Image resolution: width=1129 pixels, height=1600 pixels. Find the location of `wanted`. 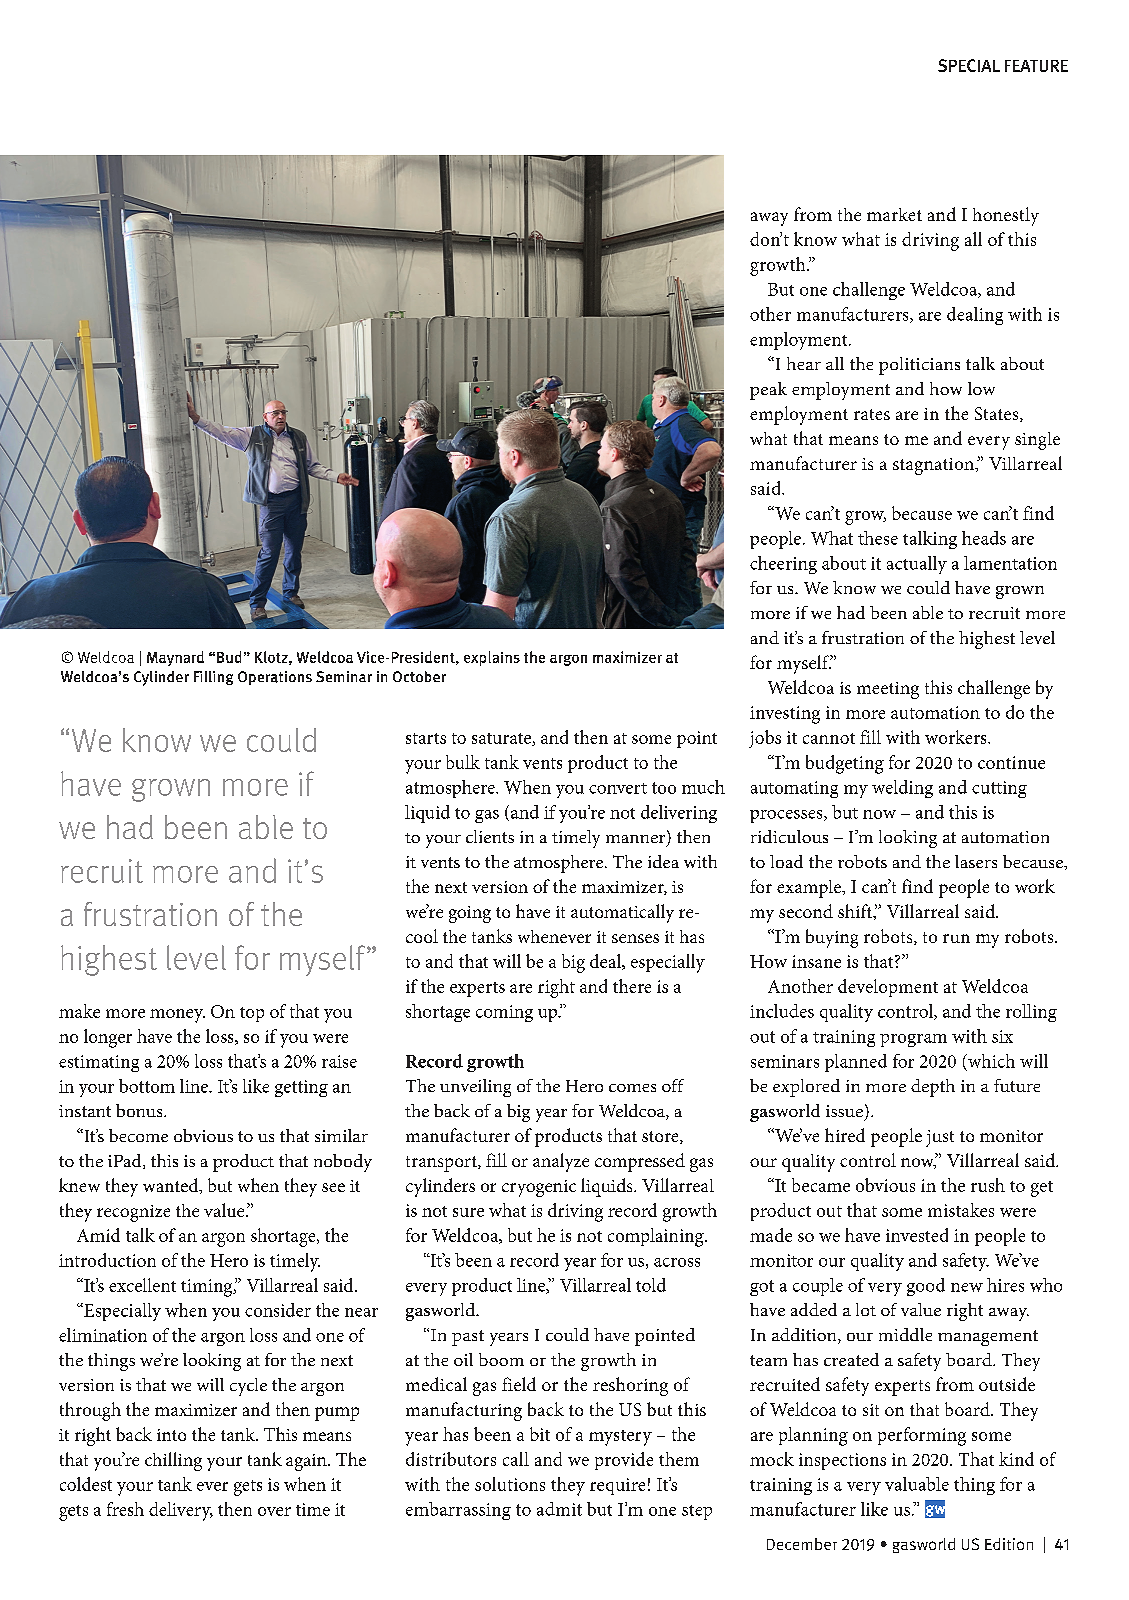

wanted is located at coordinates (172, 1186).
